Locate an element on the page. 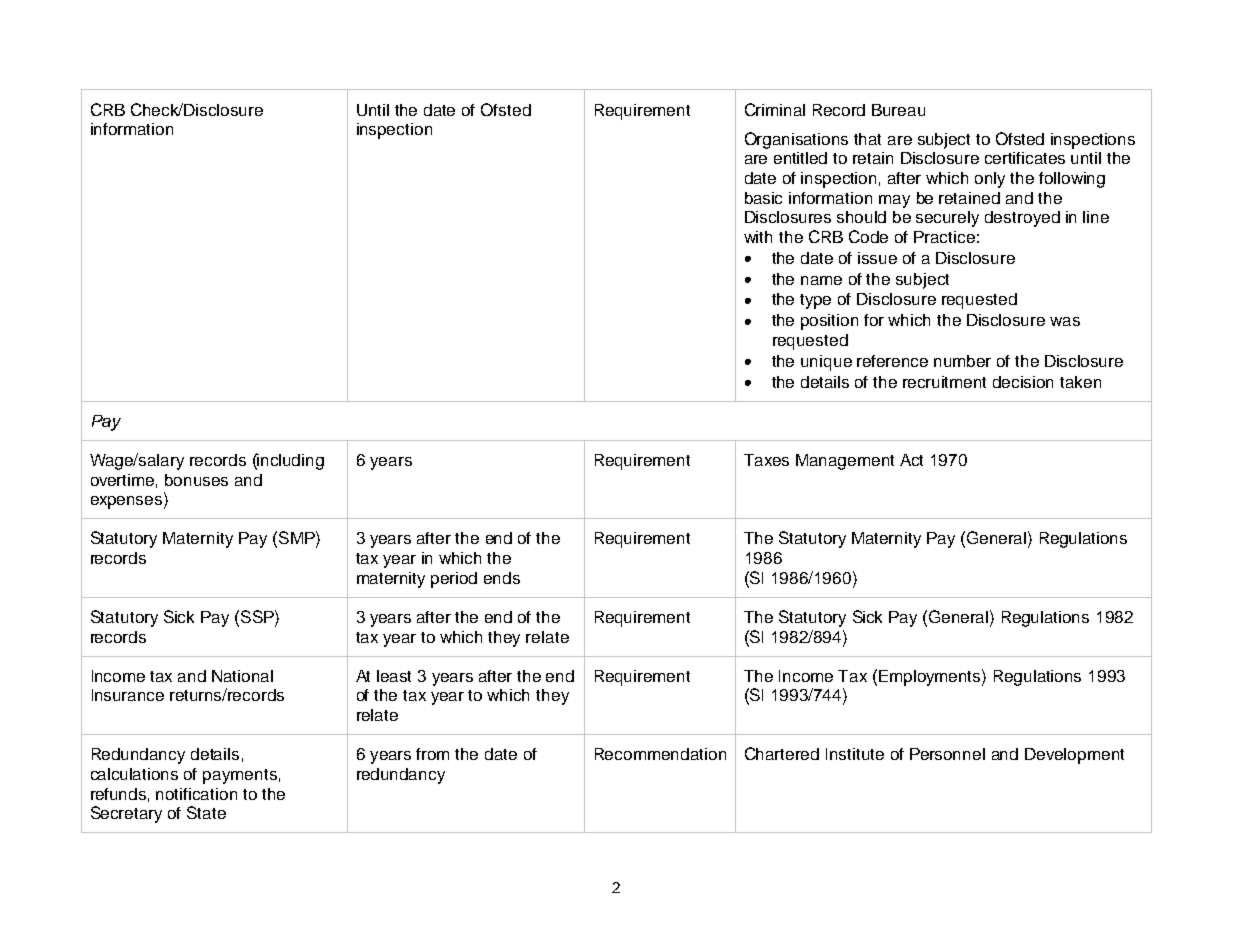 The width and height of the image is (1233, 952). ends is located at coordinates (502, 578).
